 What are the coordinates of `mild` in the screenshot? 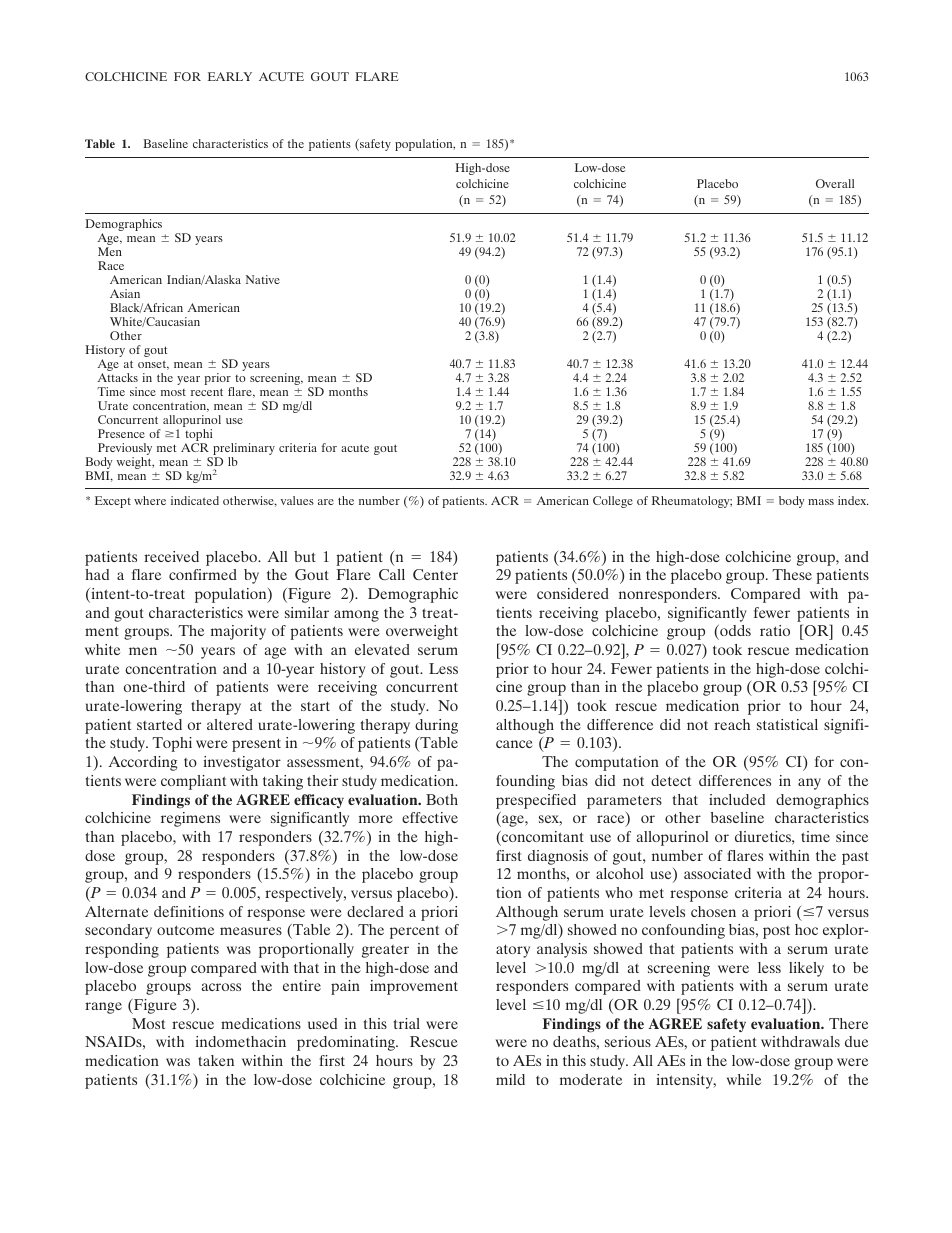 It's located at (510, 1079).
